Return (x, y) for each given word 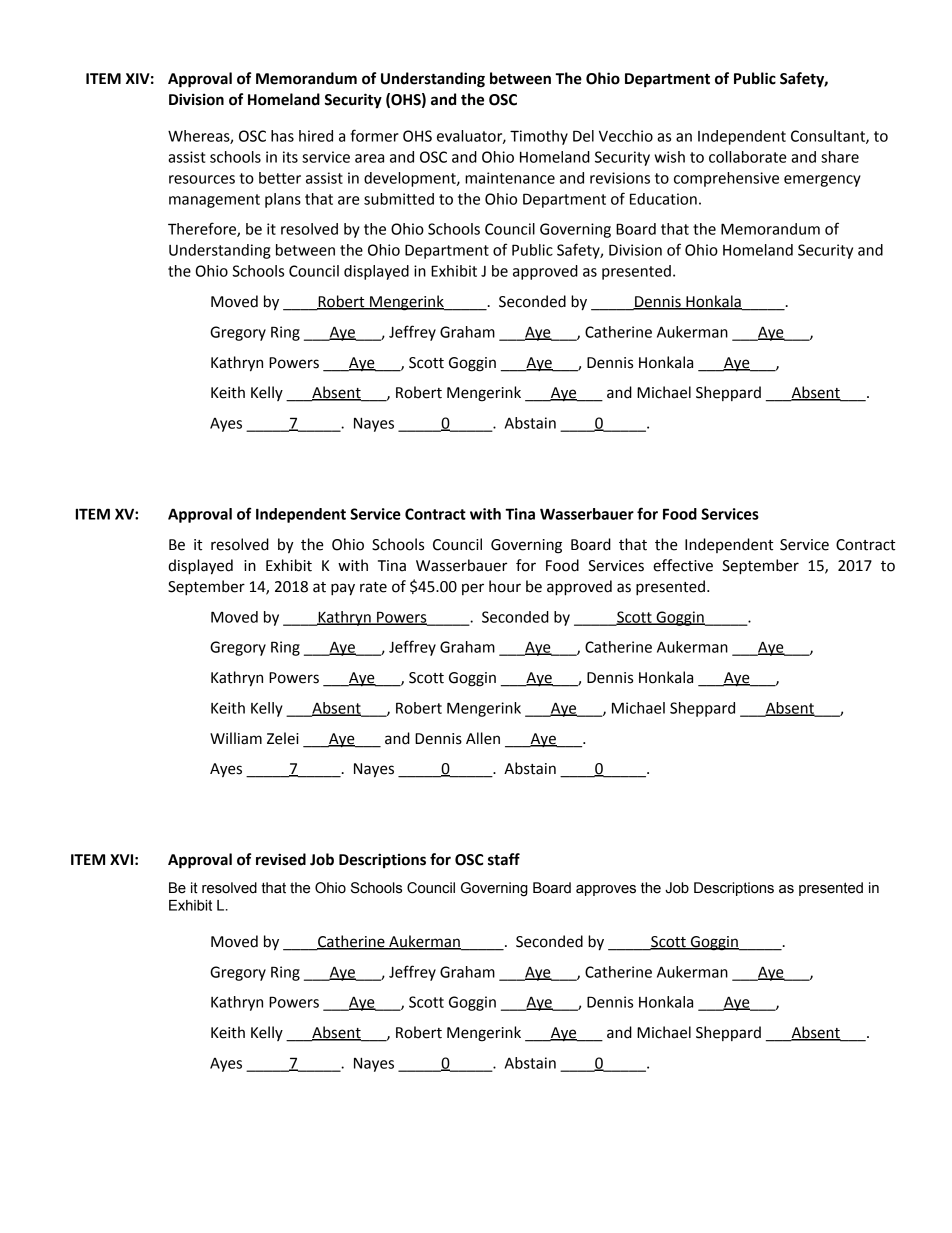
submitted (399, 199)
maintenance (510, 178)
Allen (483, 738)
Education (663, 199)
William (236, 738)
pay (343, 589)
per (473, 589)
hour (505, 586)
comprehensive (726, 179)
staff (504, 859)
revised (281, 859)
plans (283, 200)
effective (683, 565)
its (290, 157)
